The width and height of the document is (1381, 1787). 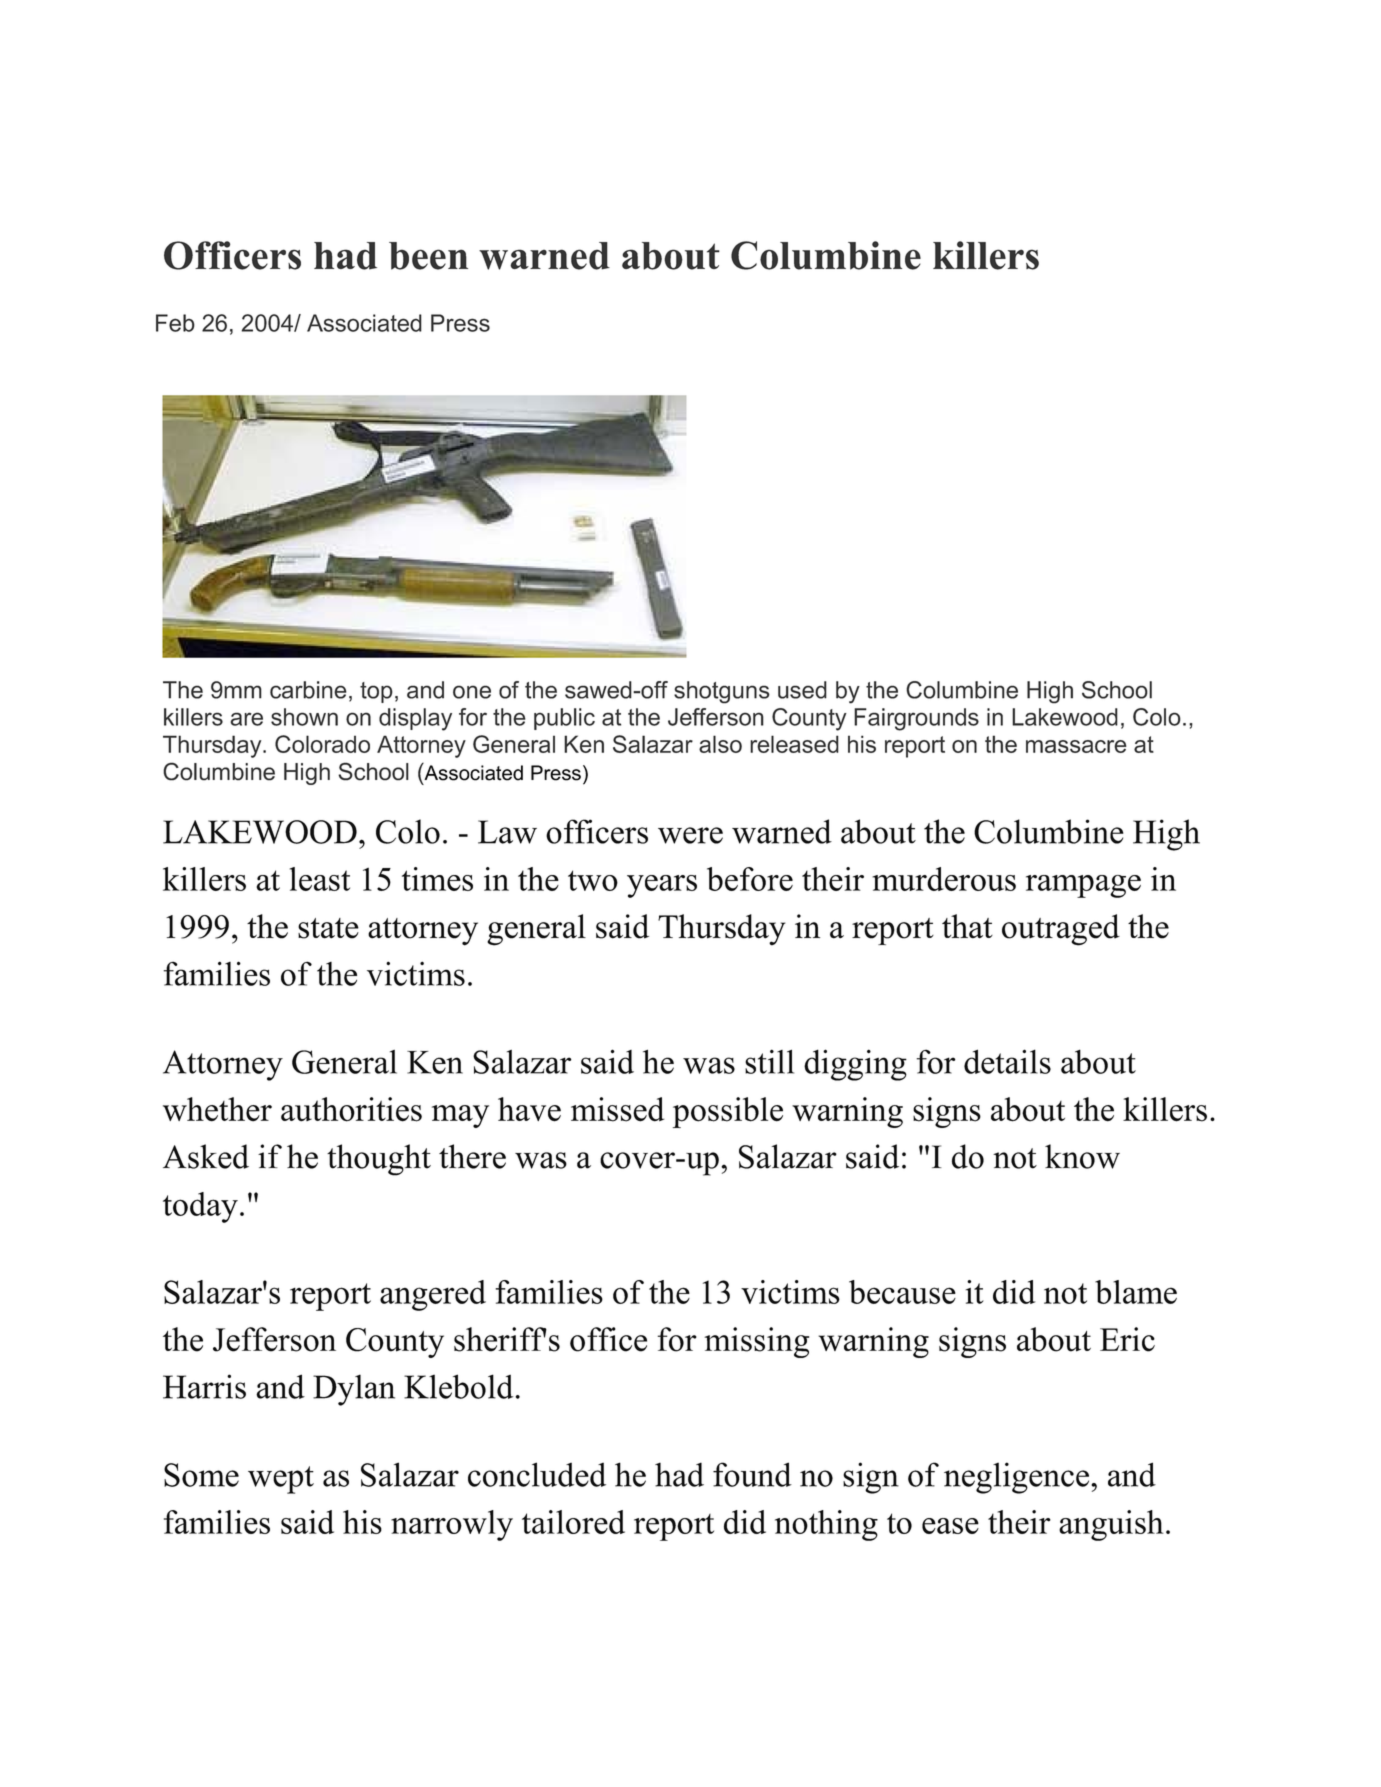 What do you see at coordinates (1083, 886) in the document?
I see `rampage` at bounding box center [1083, 886].
